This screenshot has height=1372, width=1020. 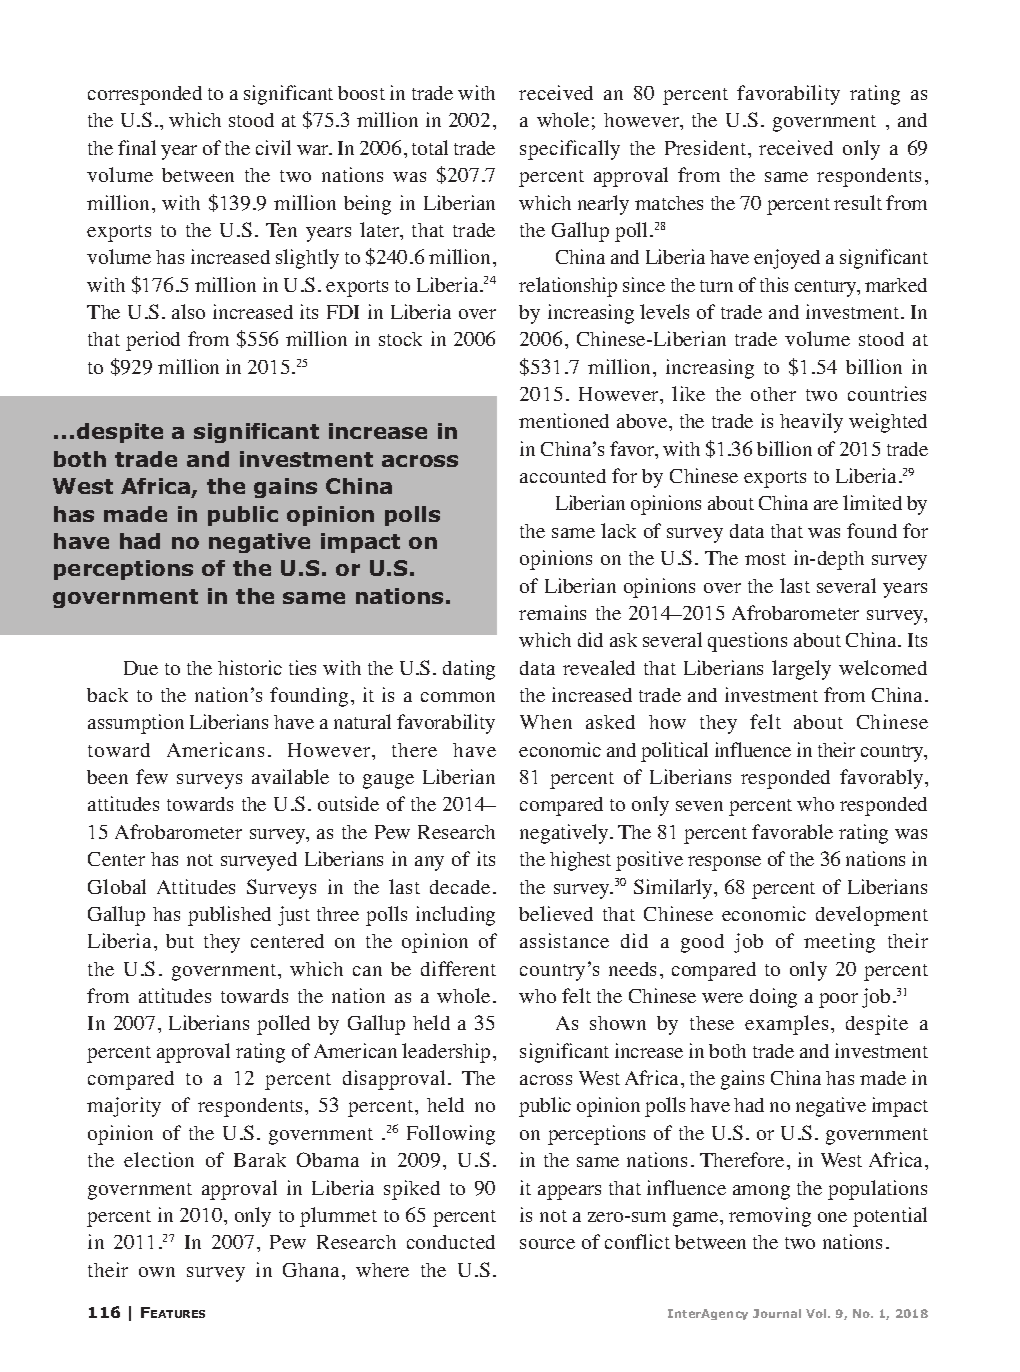 What do you see at coordinates (250, 667) in the screenshot?
I see `historic` at bounding box center [250, 667].
